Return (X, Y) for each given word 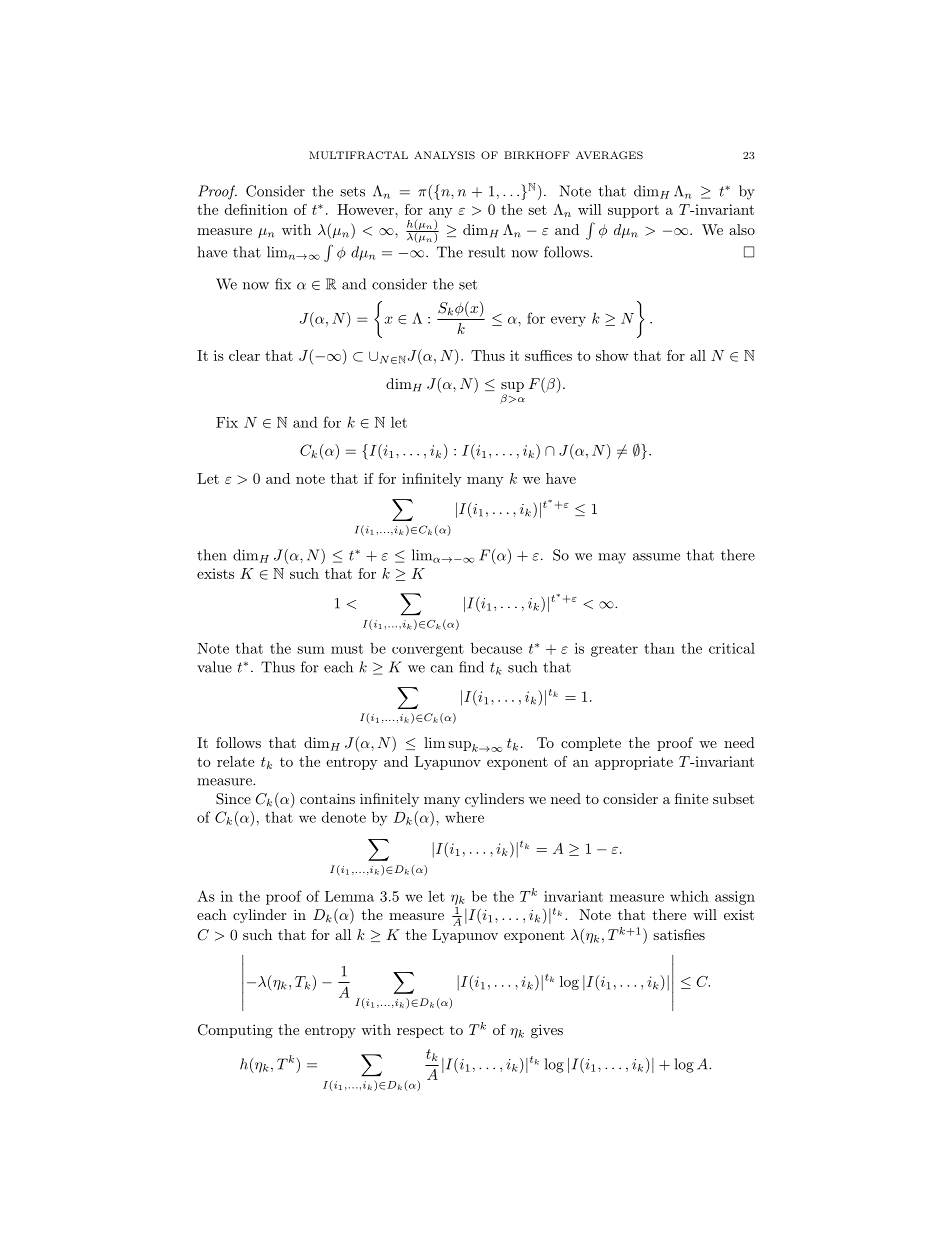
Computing (235, 1031)
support (633, 211)
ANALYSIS (444, 155)
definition (256, 209)
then (212, 555)
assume (656, 557)
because (496, 648)
